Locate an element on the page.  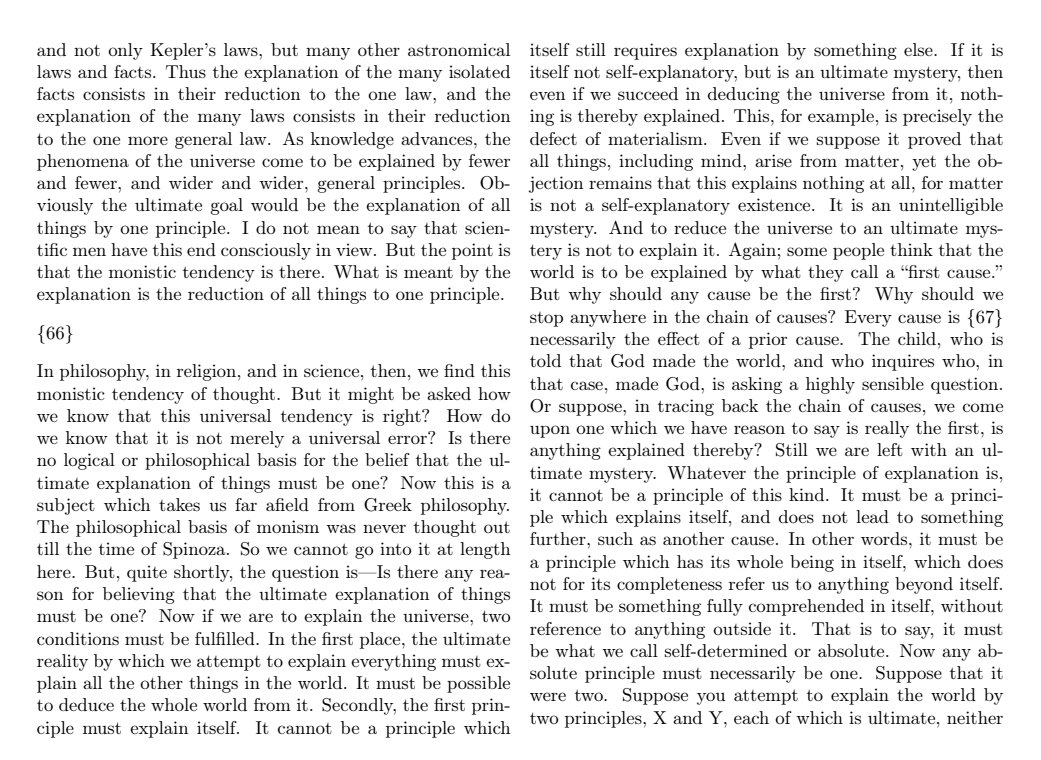
neither is located at coordinates (975, 717).
